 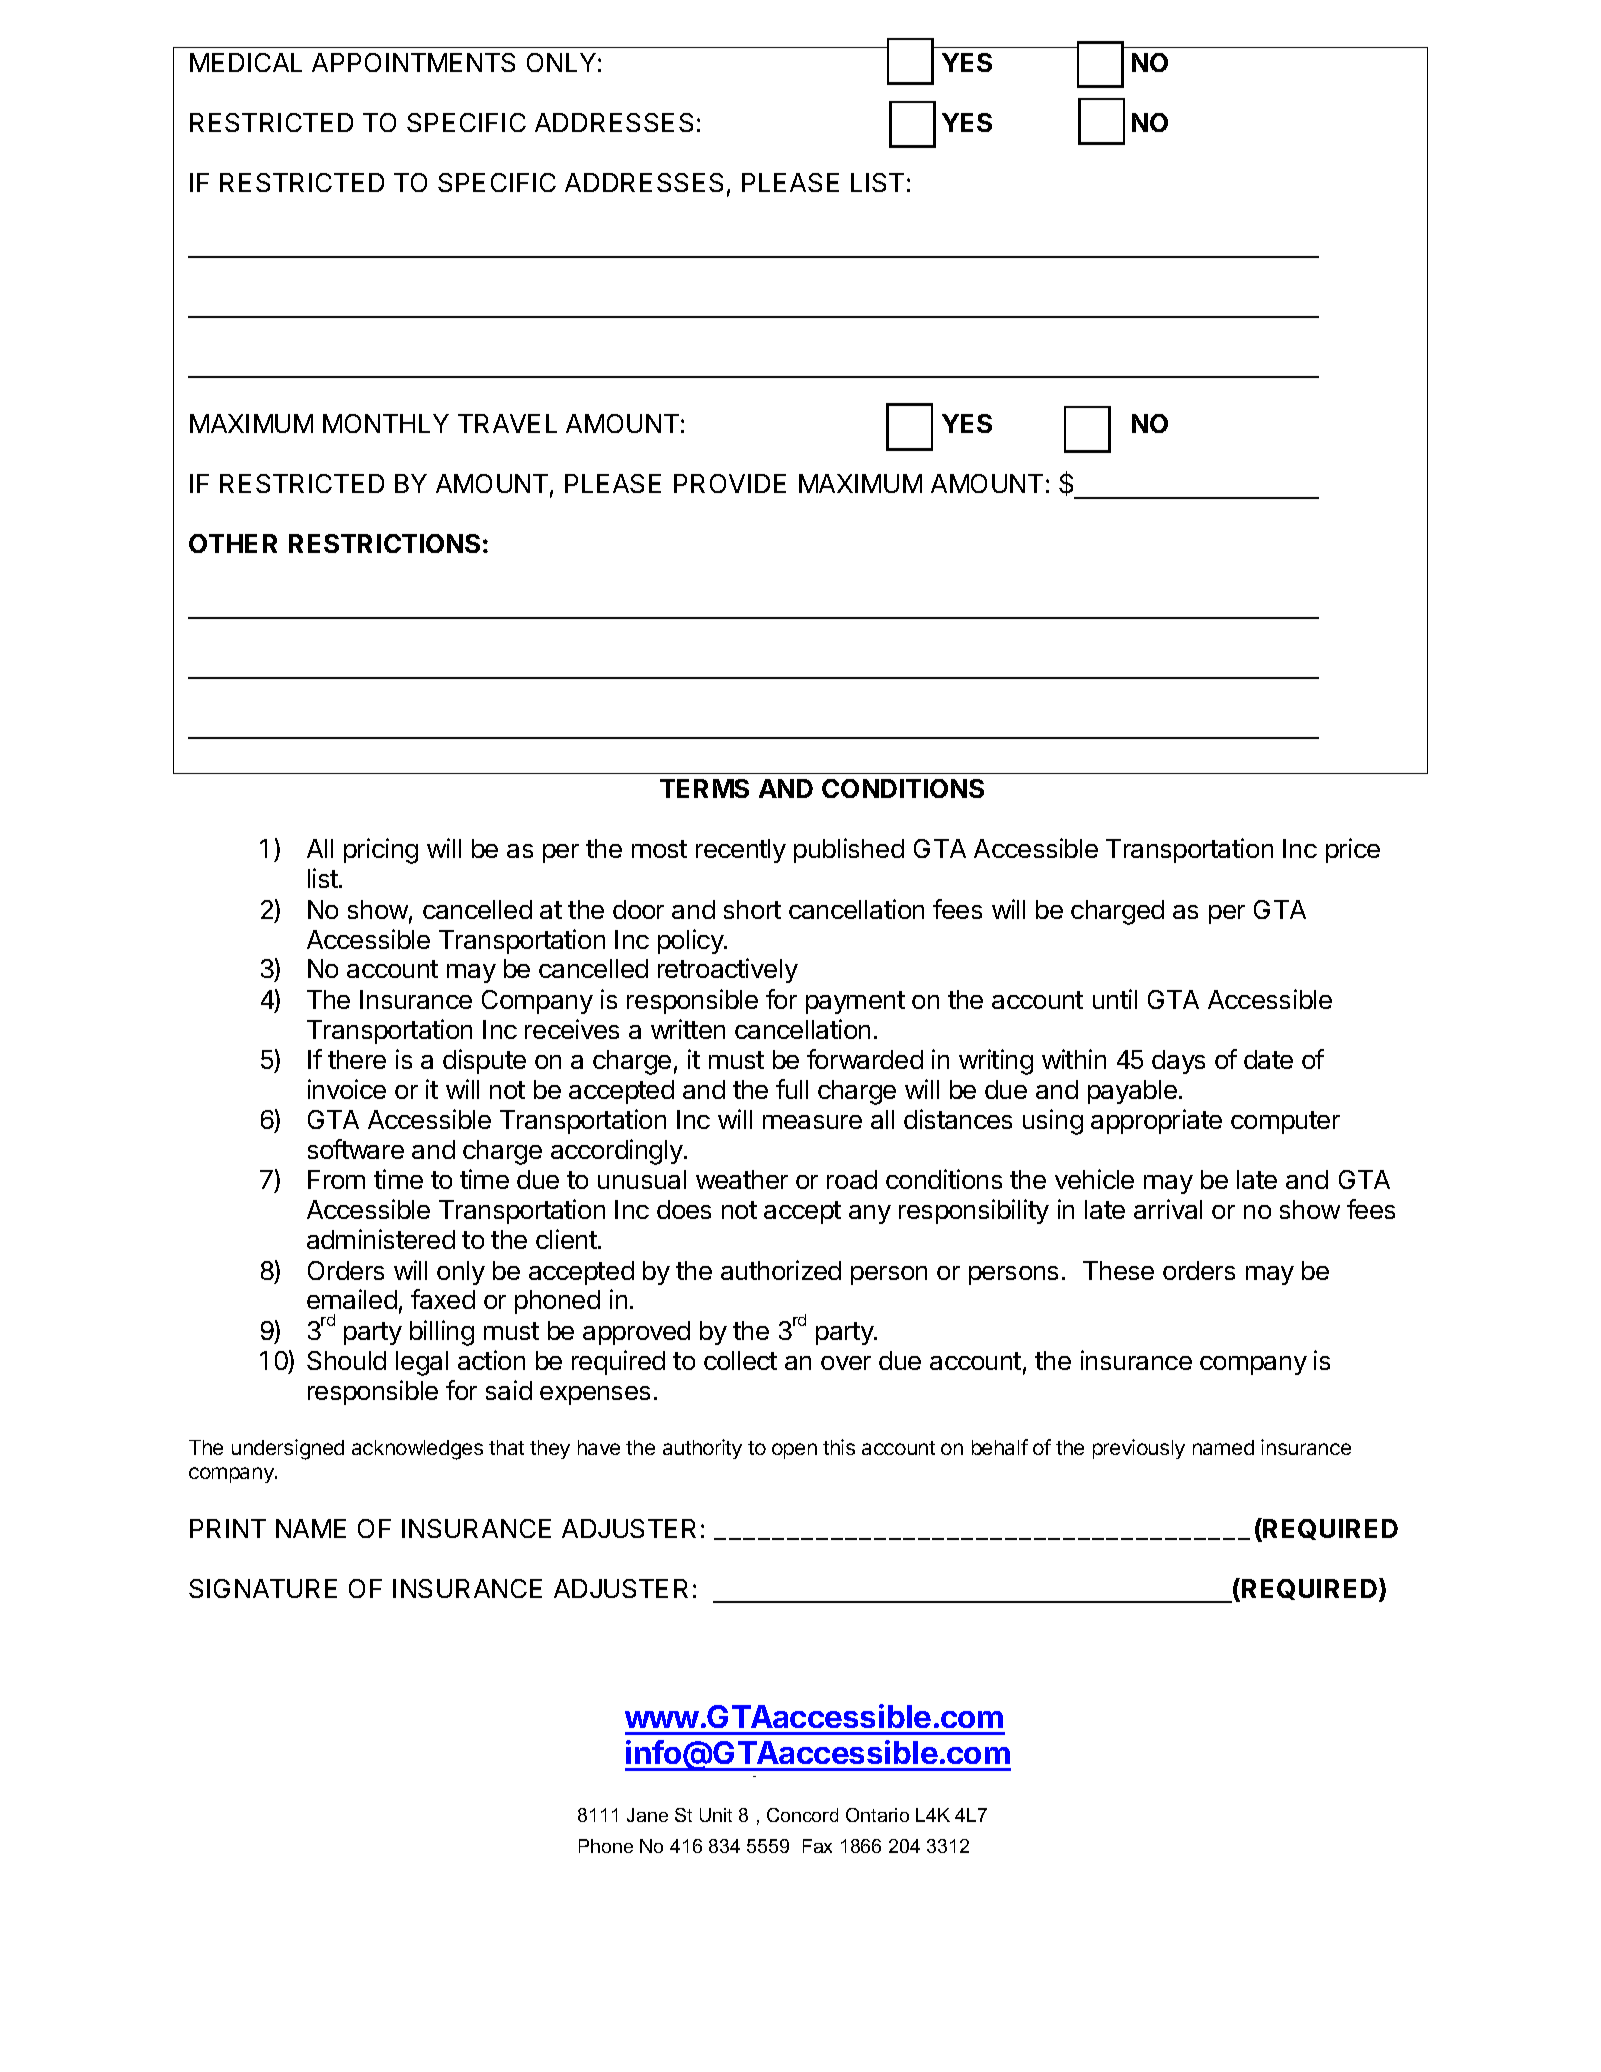 I want to click on APPOINTMENTS, so click(x=413, y=62).
